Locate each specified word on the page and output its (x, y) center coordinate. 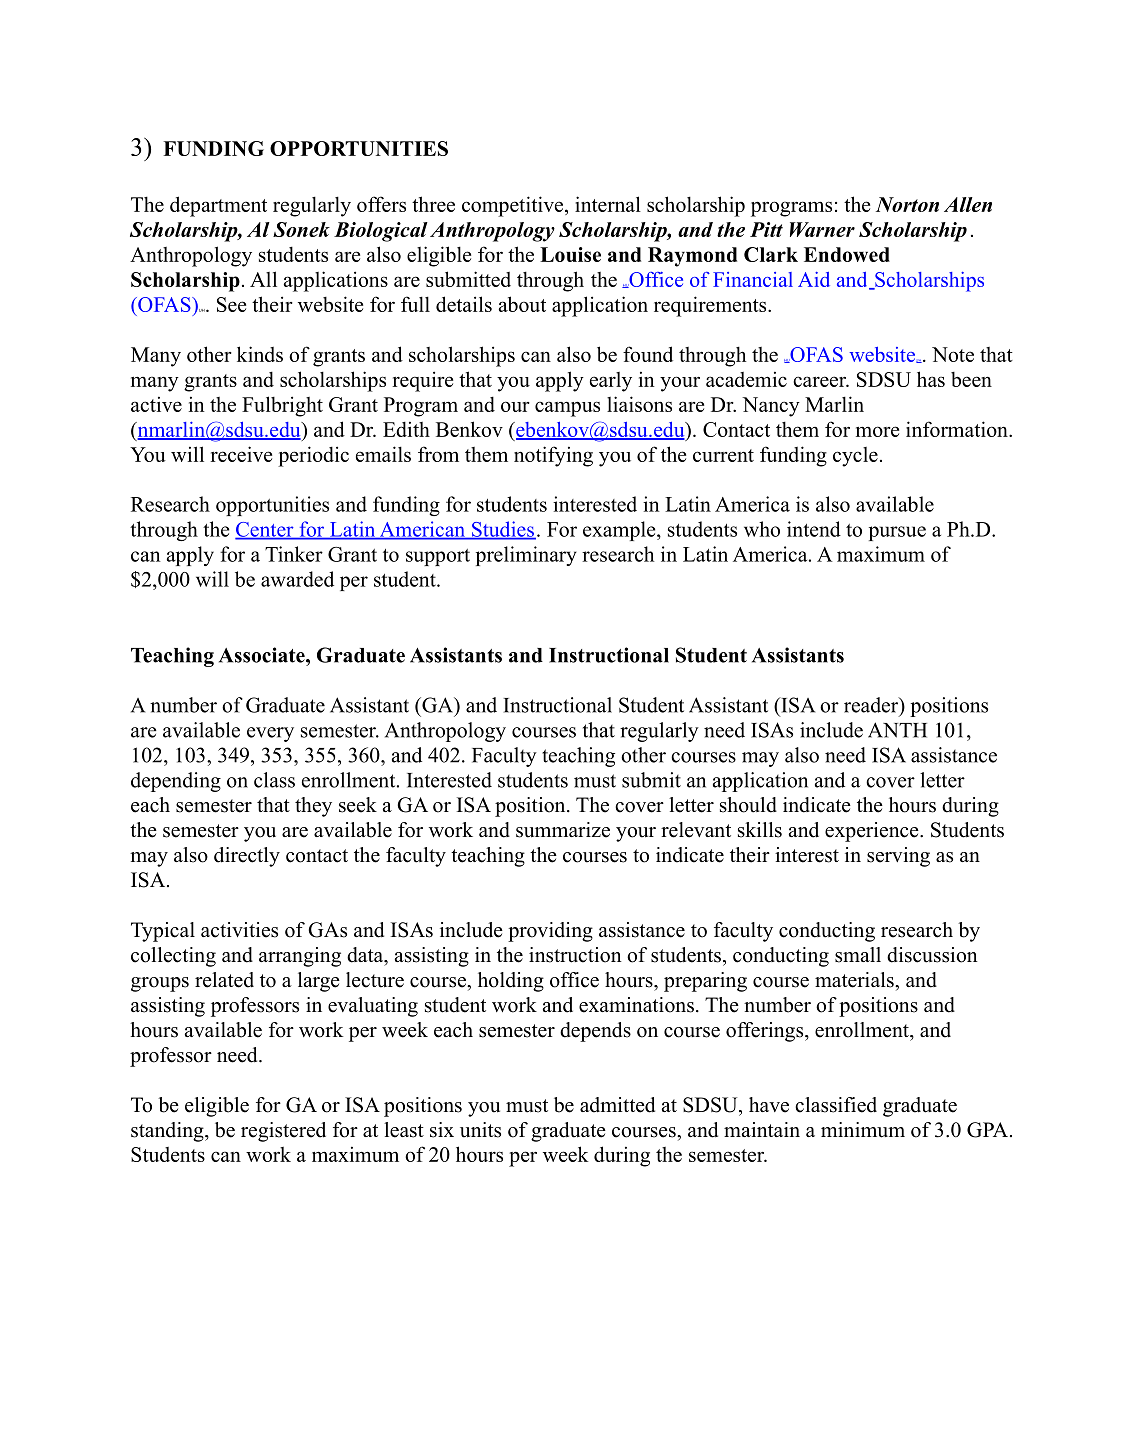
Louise (570, 254)
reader (872, 705)
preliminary (526, 556)
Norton (907, 204)
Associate (263, 655)
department (218, 206)
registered (283, 1132)
